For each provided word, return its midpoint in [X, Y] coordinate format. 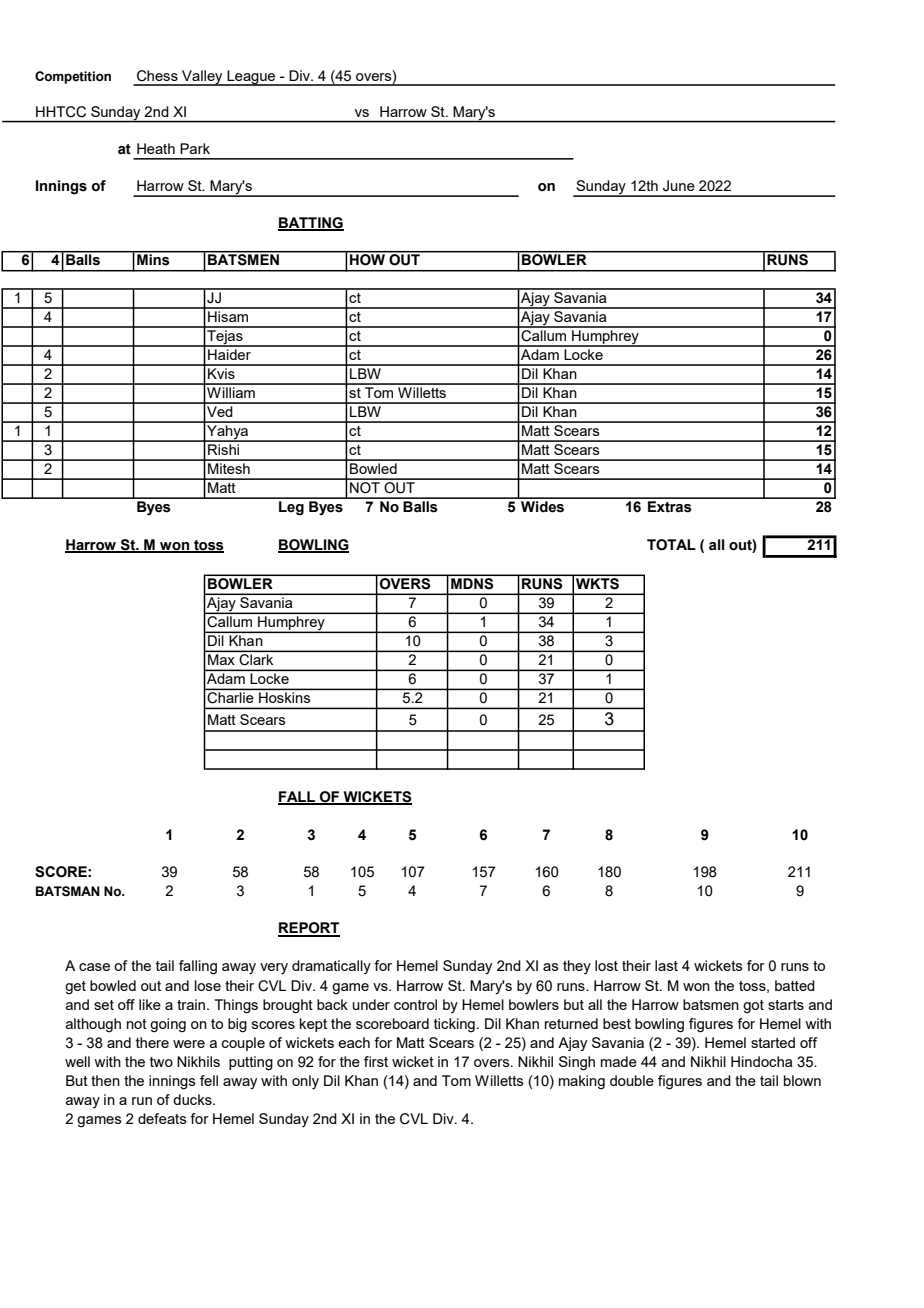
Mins [153, 258]
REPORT [309, 929]
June [679, 186]
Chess [157, 76]
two [161, 1062]
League [251, 78]
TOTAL [671, 545]
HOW [368, 258]
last [666, 965]
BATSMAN [68, 891]
